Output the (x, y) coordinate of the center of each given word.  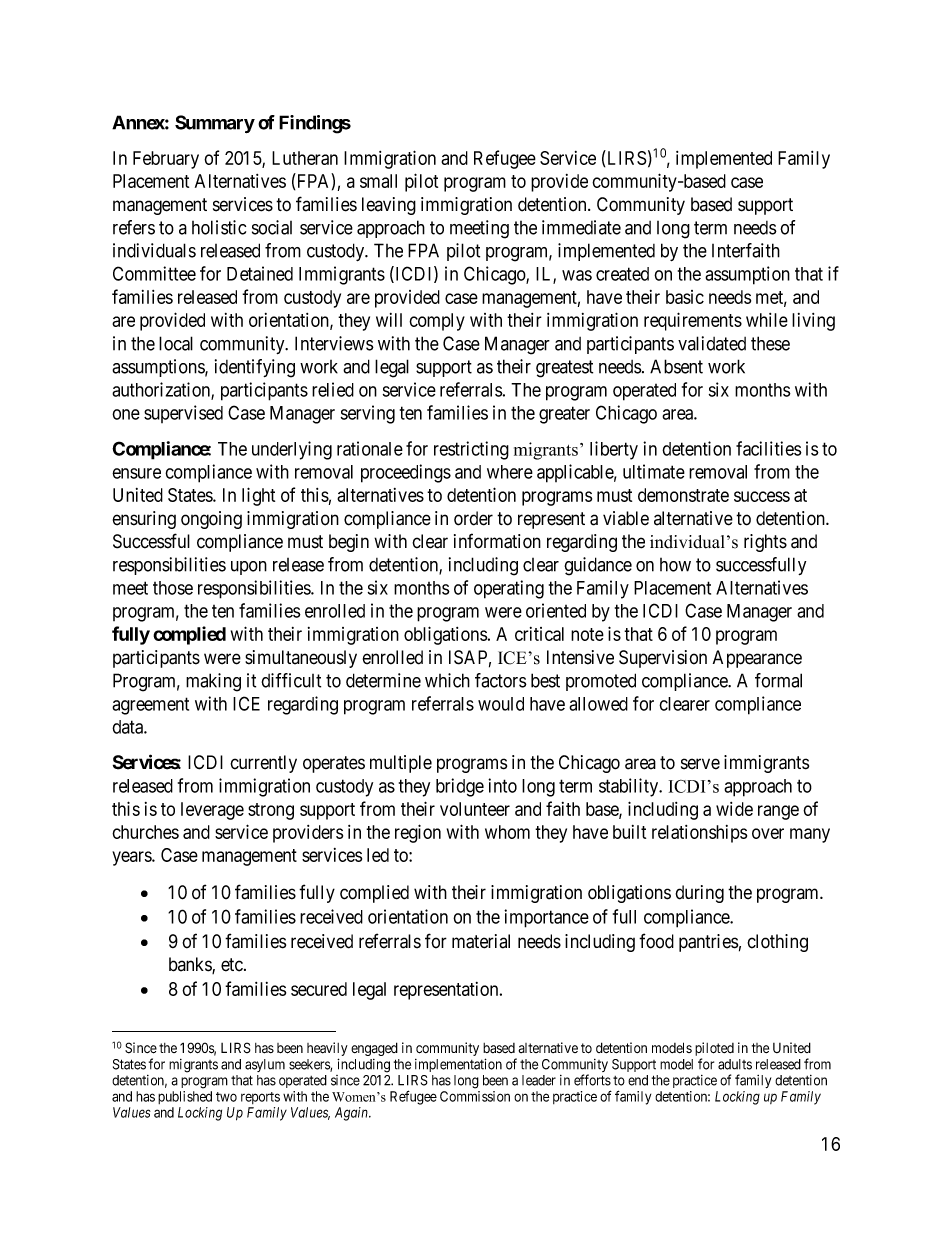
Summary (215, 124)
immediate (581, 227)
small (378, 181)
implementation (458, 1065)
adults (735, 1064)
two (226, 1097)
